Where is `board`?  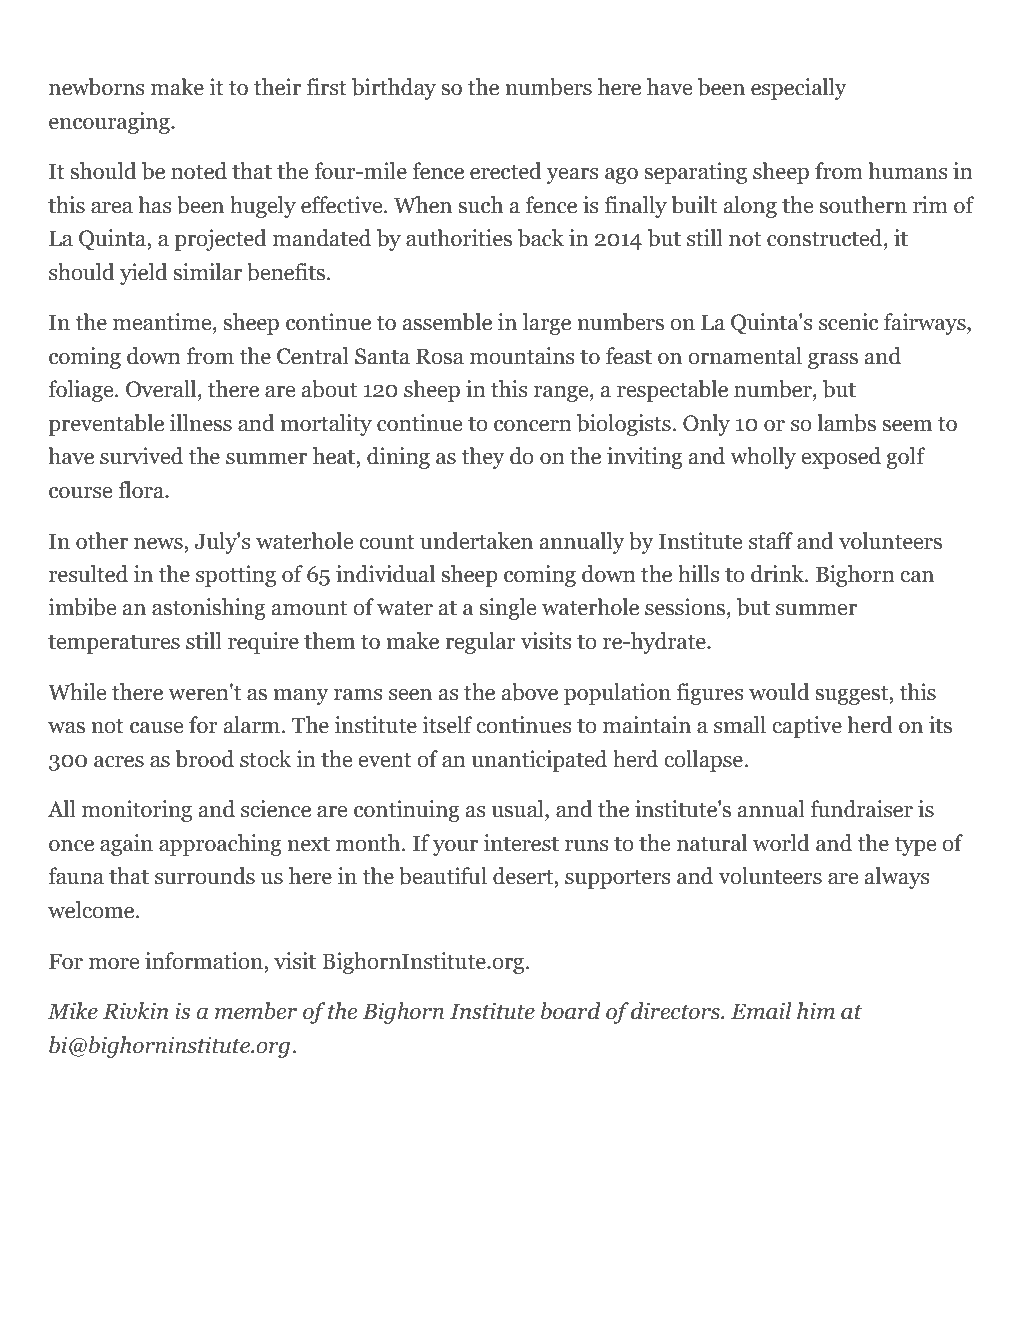
board is located at coordinates (571, 1011).
